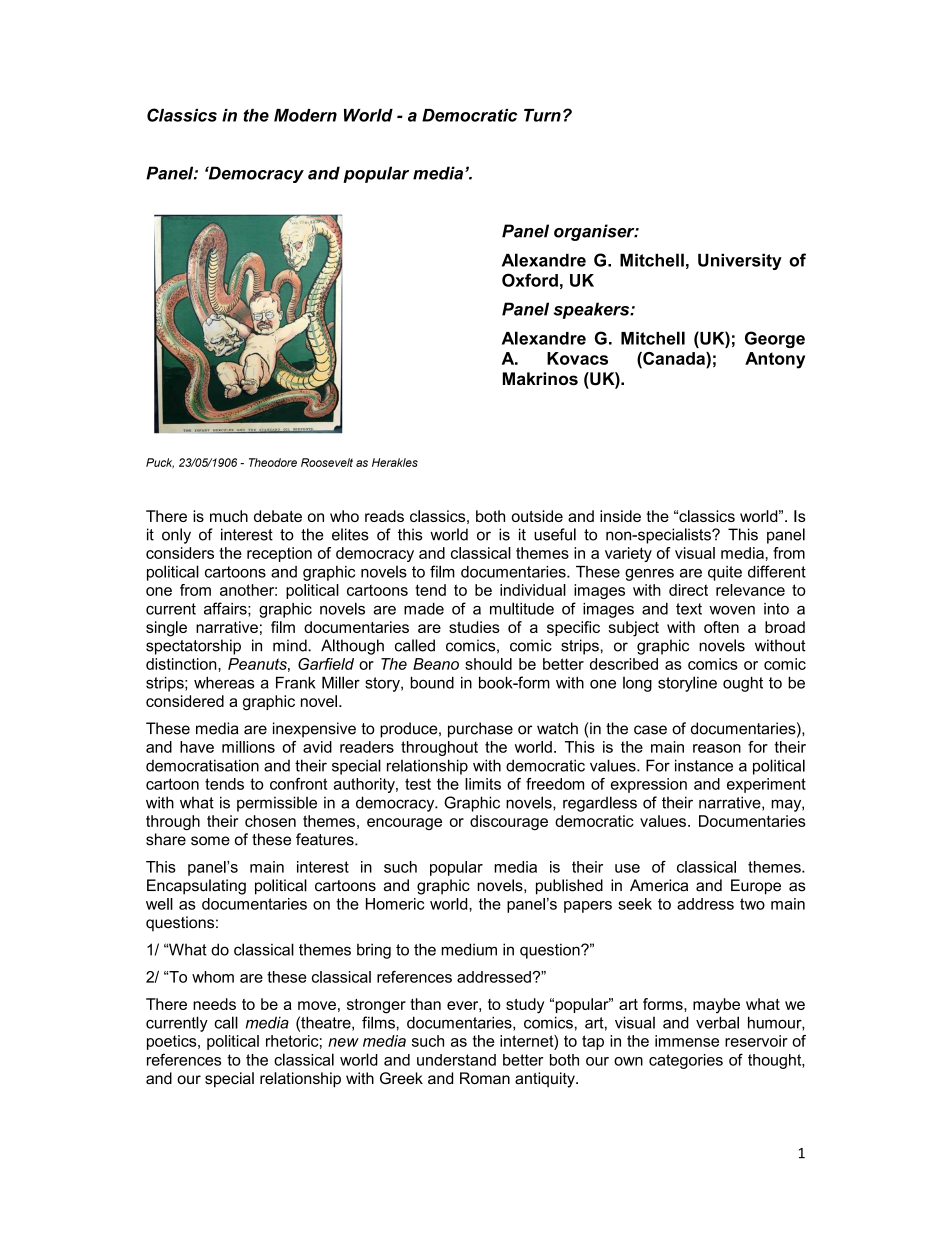 The width and height of the screenshot is (952, 1233). Describe the element at coordinates (474, 627) in the screenshot. I see `studies` at that location.
